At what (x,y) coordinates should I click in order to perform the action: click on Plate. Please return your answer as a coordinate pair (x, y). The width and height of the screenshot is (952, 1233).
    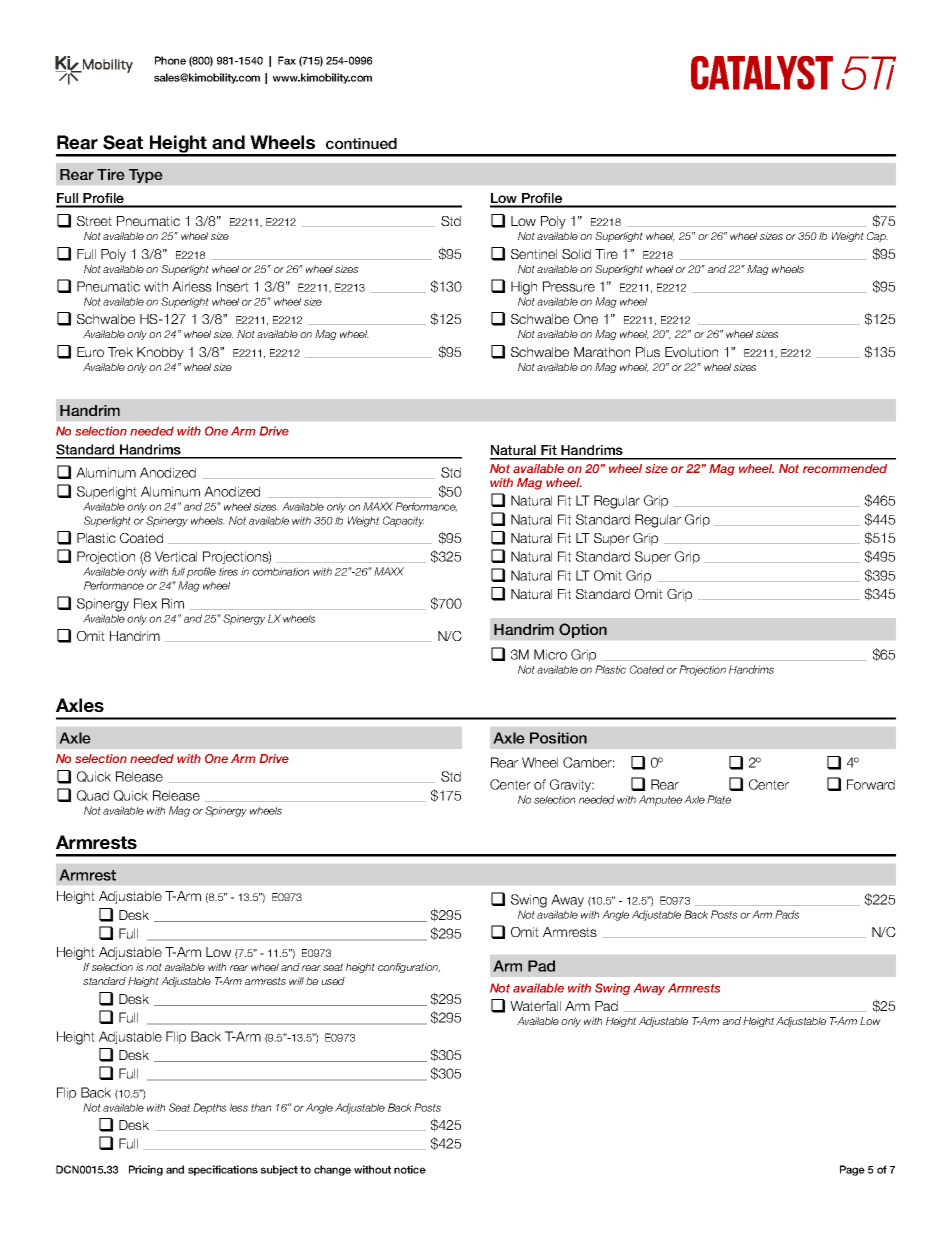
    Looking at the image, I should click on (719, 799).
